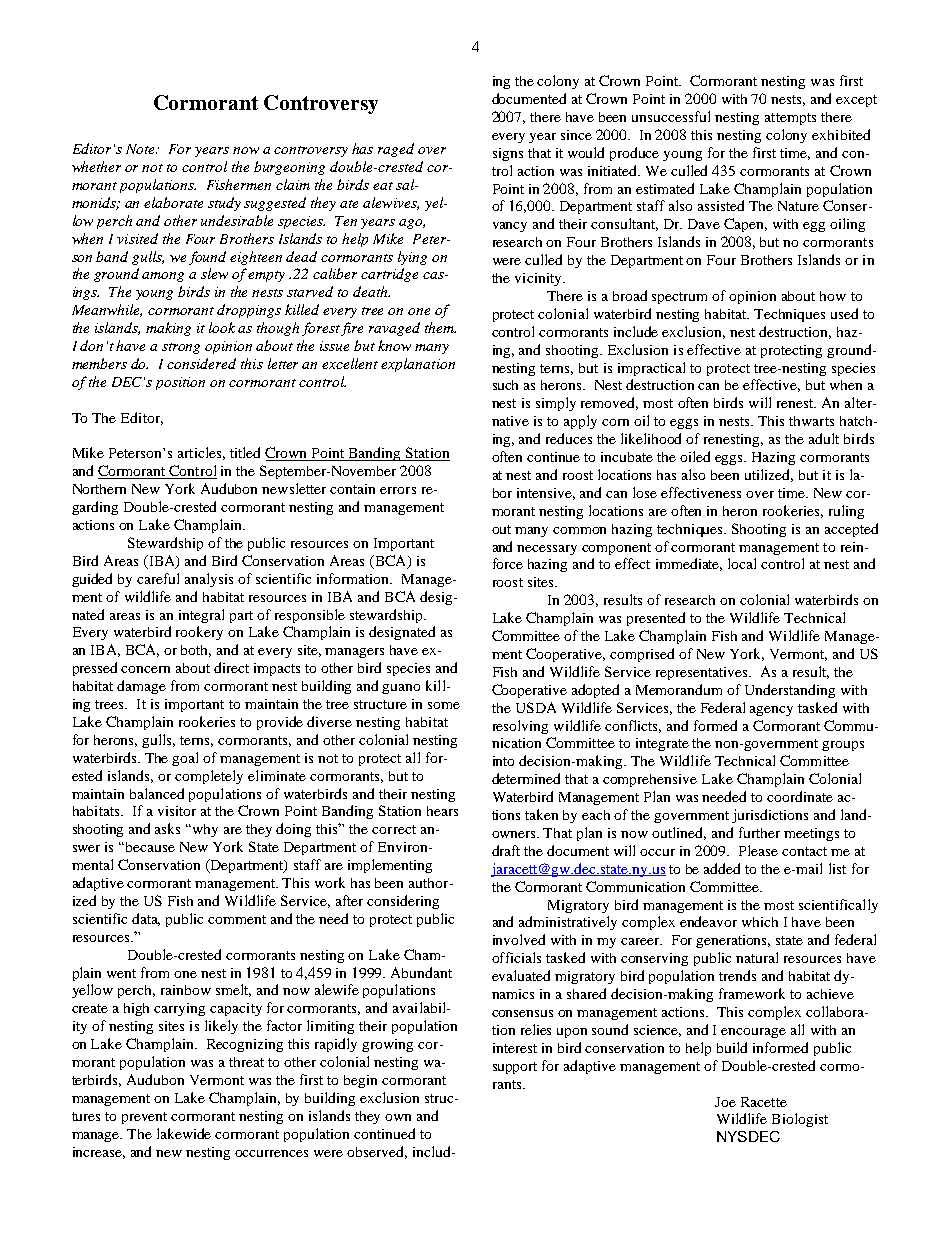 The width and height of the screenshot is (952, 1233). Describe the element at coordinates (758, 850) in the screenshot. I see `Please` at that location.
